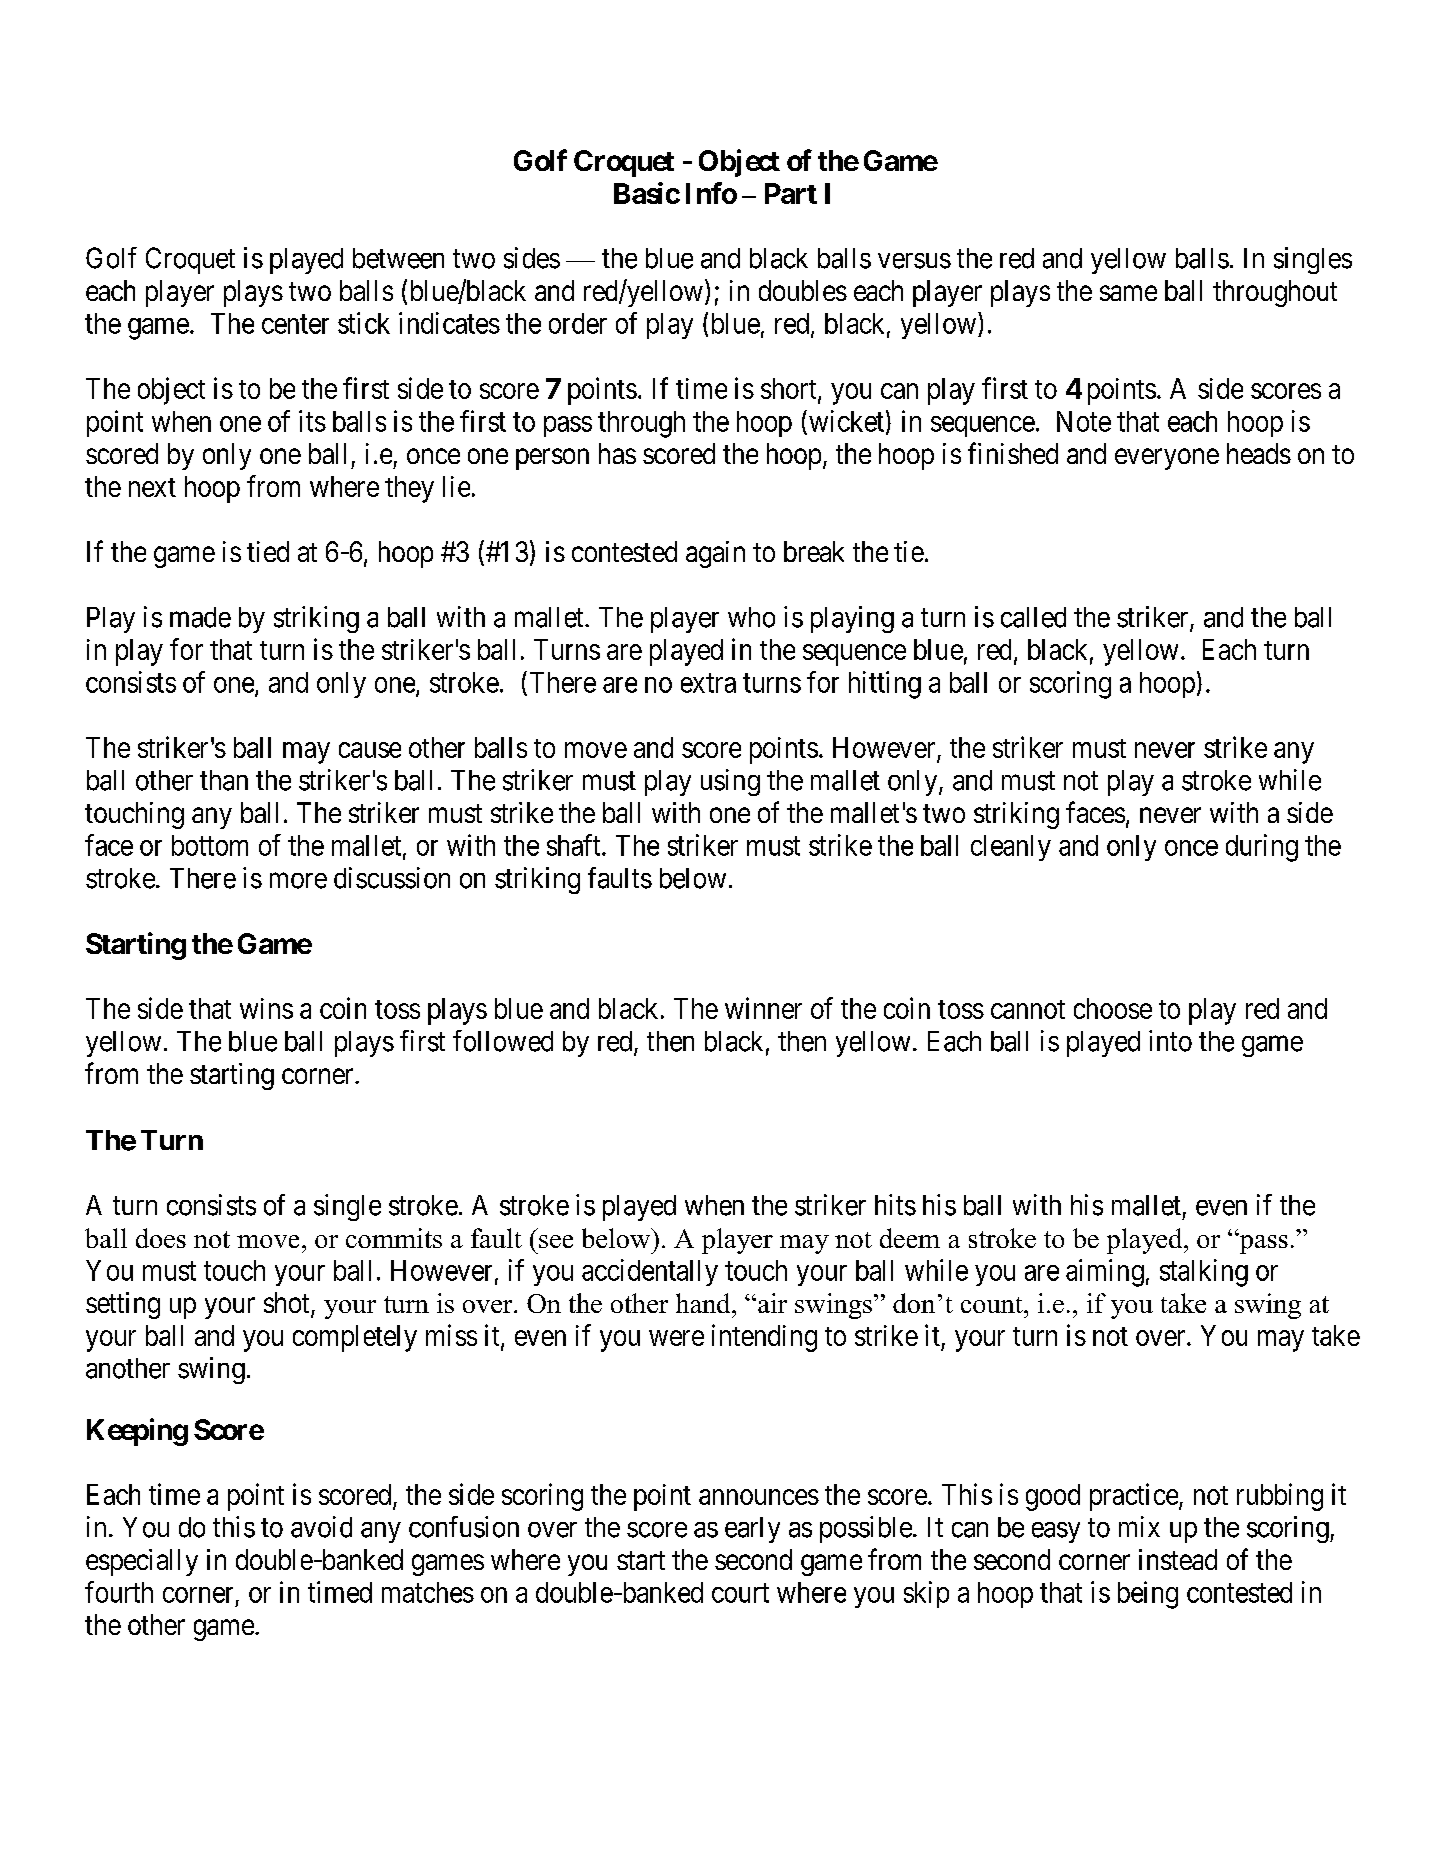 Image resolution: width=1447 pixels, height=1872 pixels. I want to click on avoid, so click(321, 1527).
